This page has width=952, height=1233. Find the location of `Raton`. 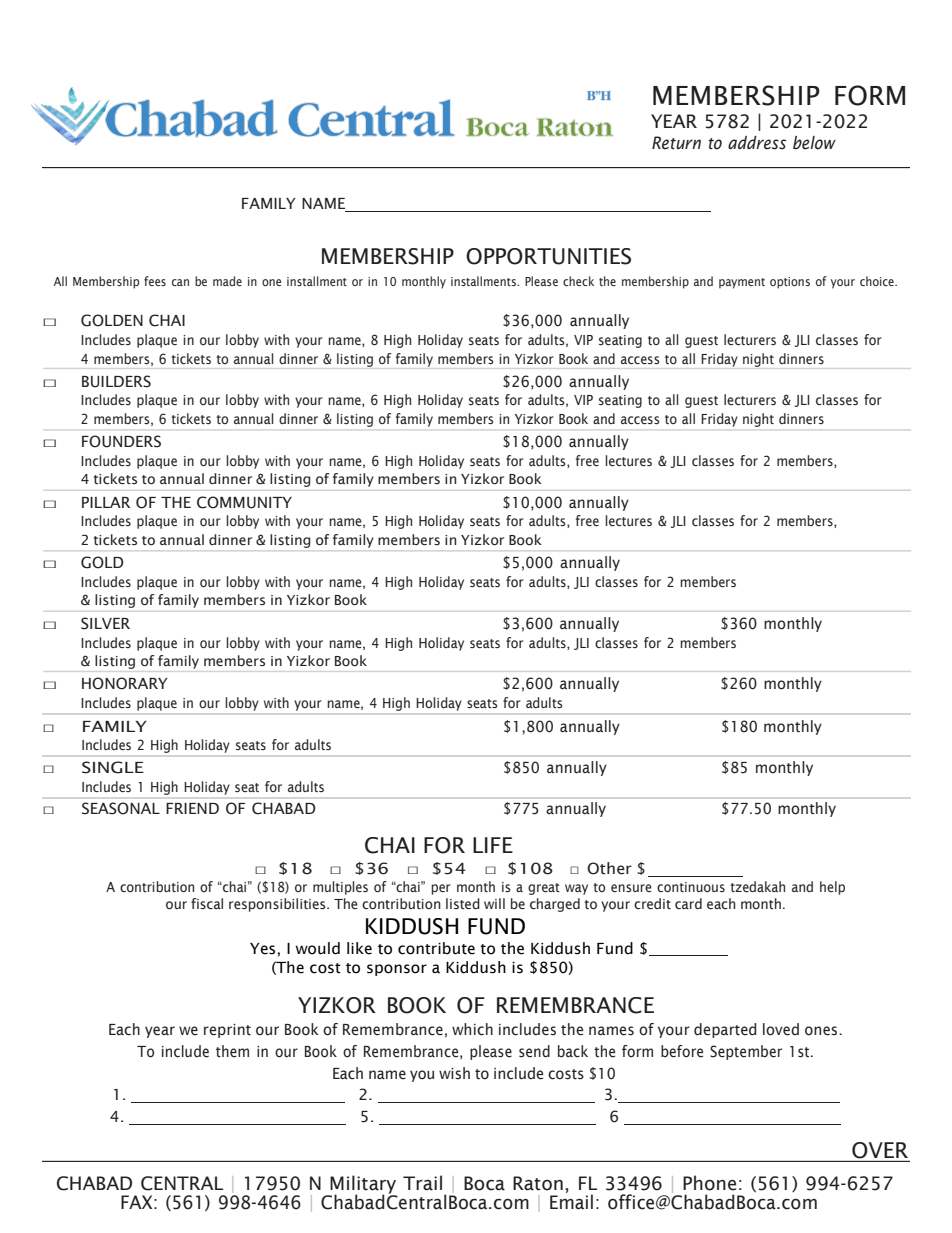

Raton is located at coordinates (538, 1183).
